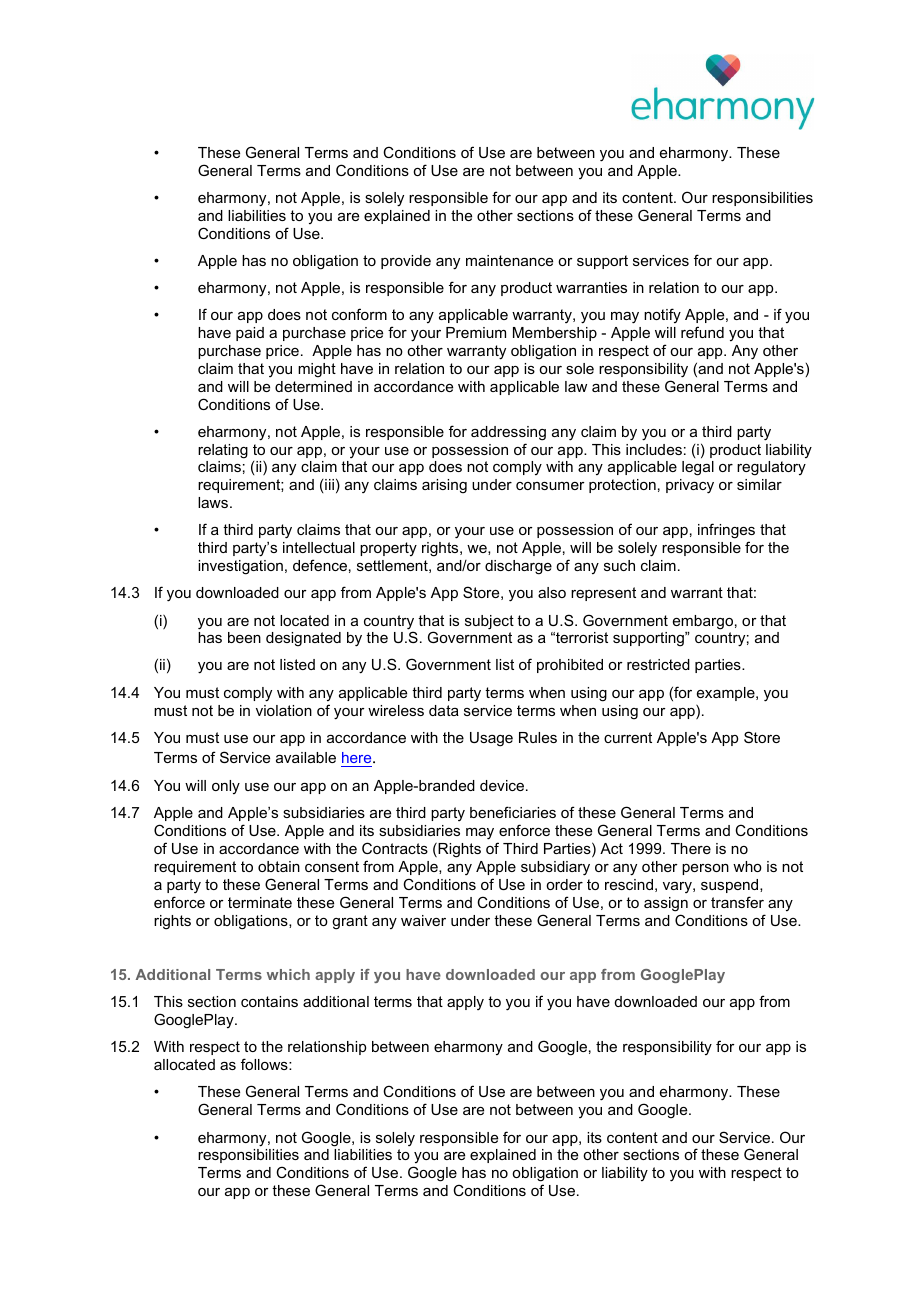 This page has width=924, height=1308. Describe the element at coordinates (306, 757) in the page. I see `available` at that location.
